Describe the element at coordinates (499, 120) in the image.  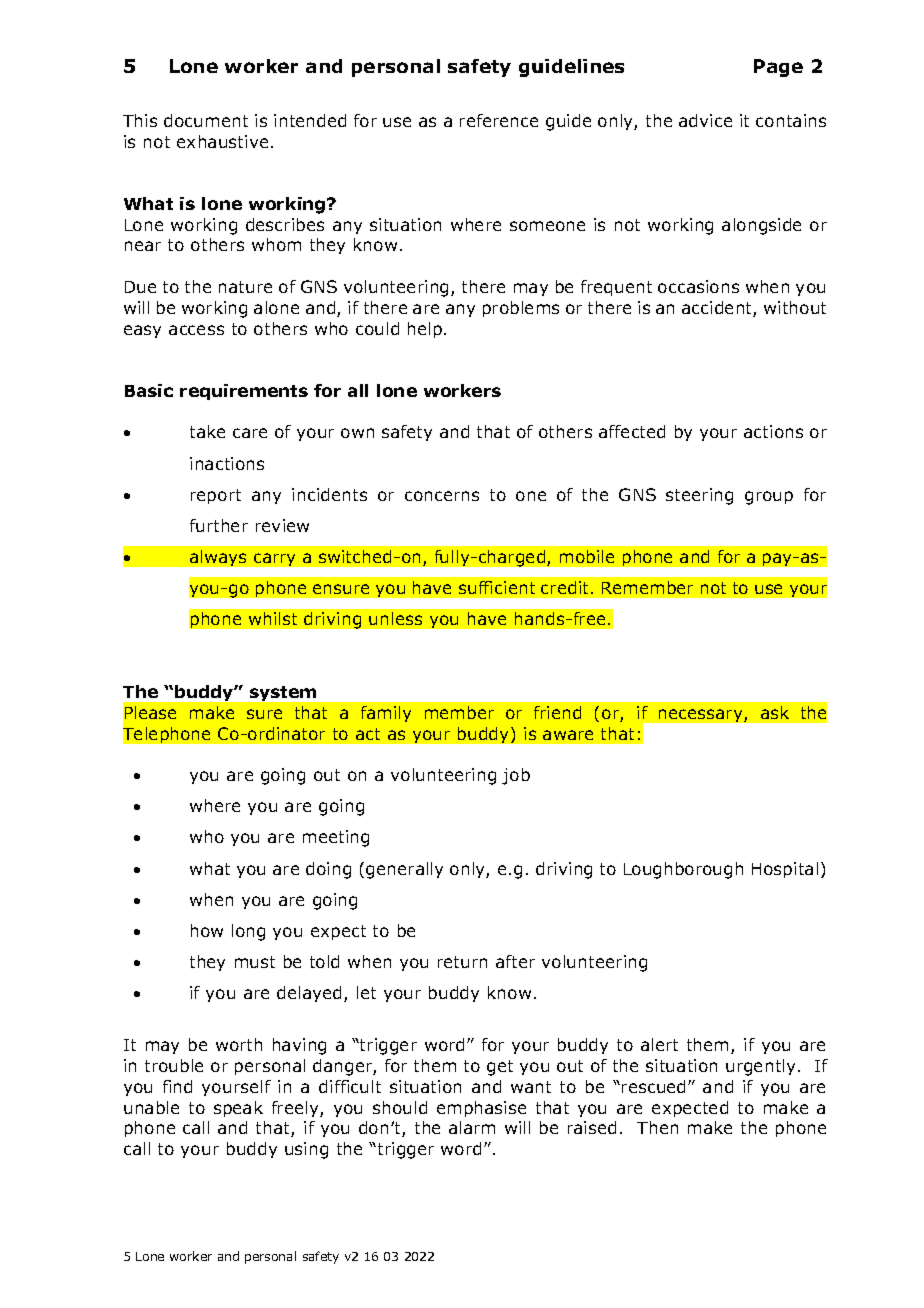
I see `reference` at that location.
